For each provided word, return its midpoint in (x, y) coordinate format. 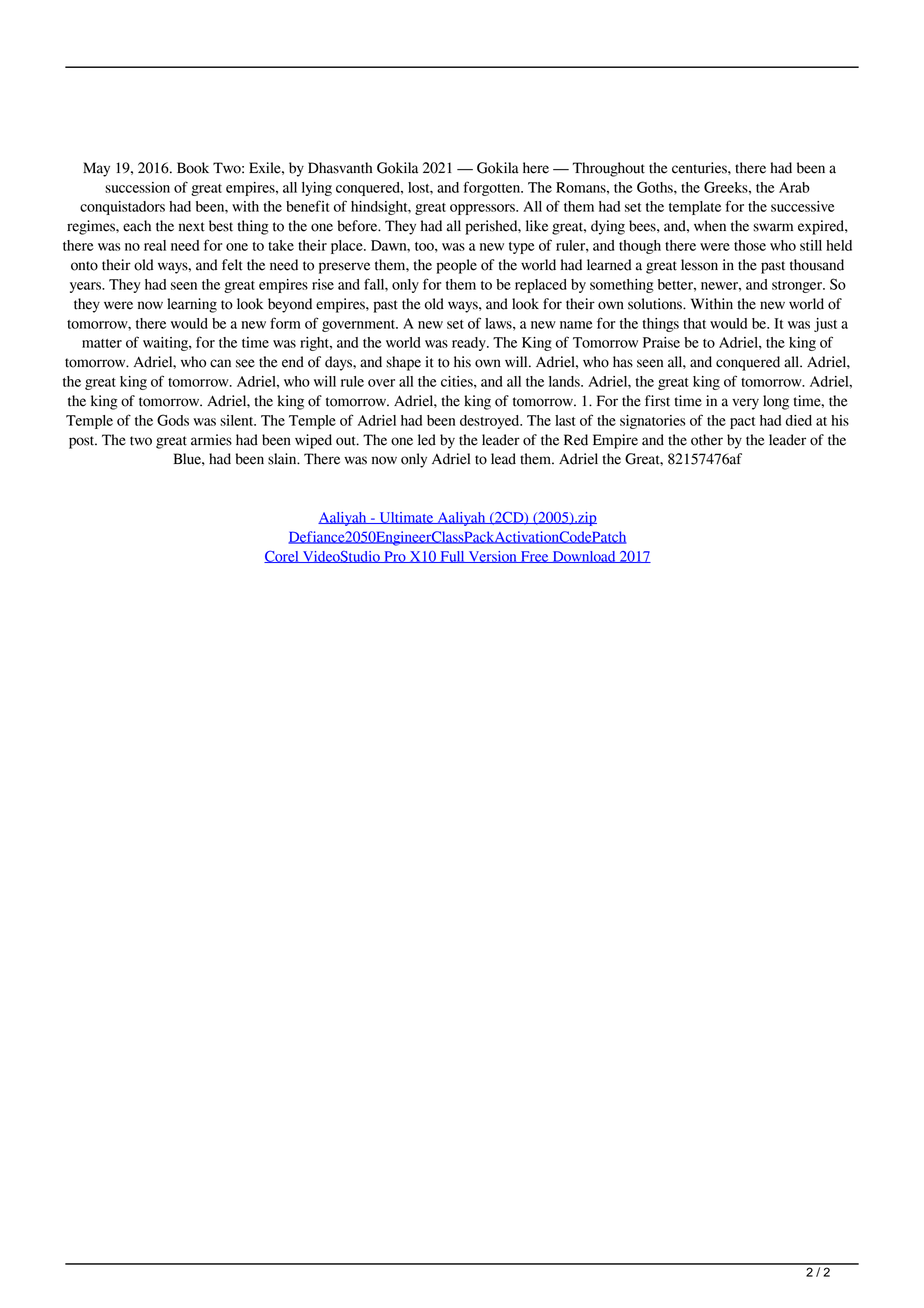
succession (137, 187)
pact (742, 423)
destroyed (491, 422)
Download (584, 557)
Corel (282, 556)
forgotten (493, 188)
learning (192, 305)
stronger (798, 287)
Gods (173, 420)
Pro (395, 557)
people (456, 266)
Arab (794, 187)
